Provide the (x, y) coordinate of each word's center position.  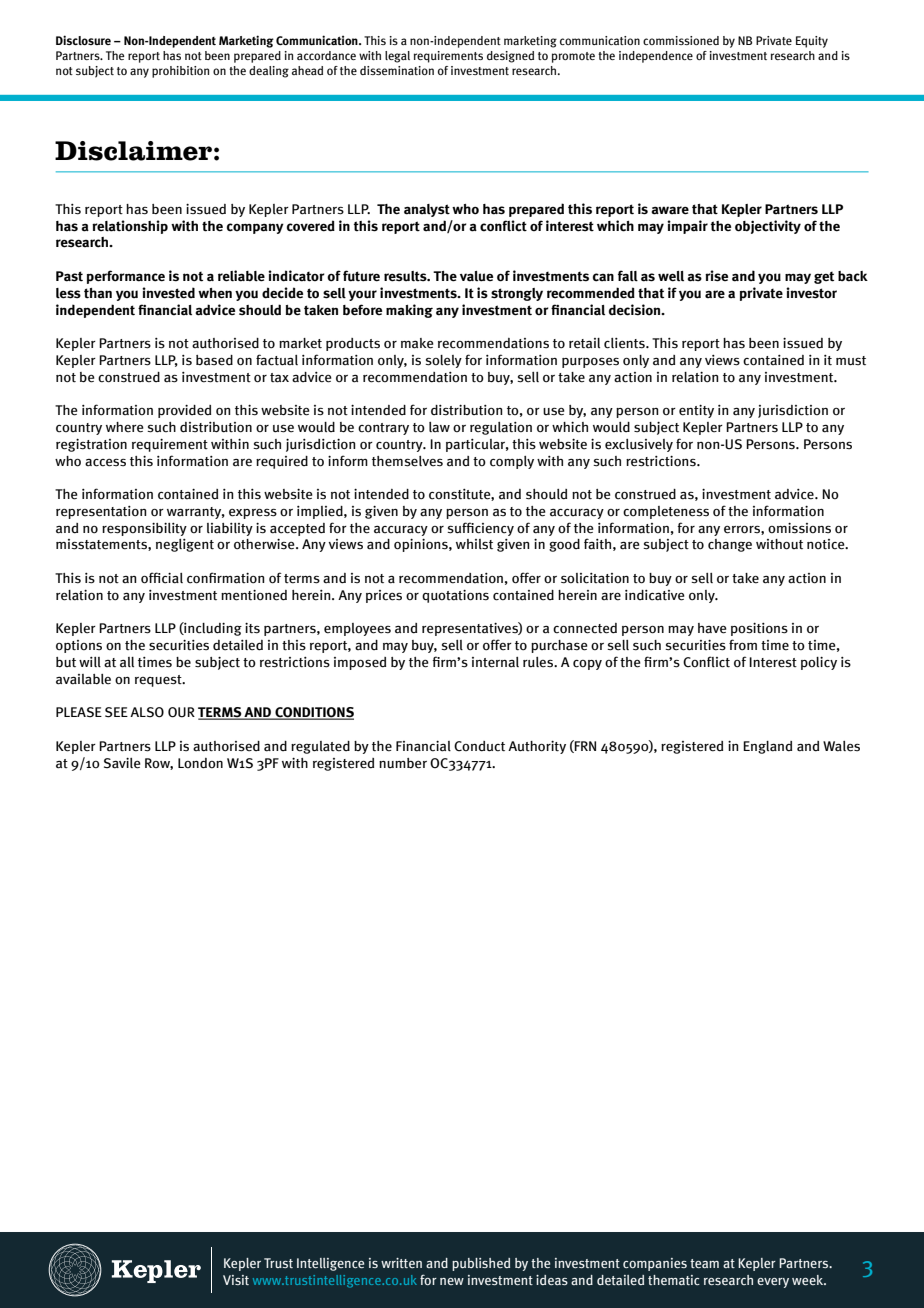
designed (510, 57)
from (743, 645)
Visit (236, 1280)
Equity (812, 42)
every (773, 1283)
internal (495, 662)
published (481, 1264)
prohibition (180, 72)
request (159, 681)
